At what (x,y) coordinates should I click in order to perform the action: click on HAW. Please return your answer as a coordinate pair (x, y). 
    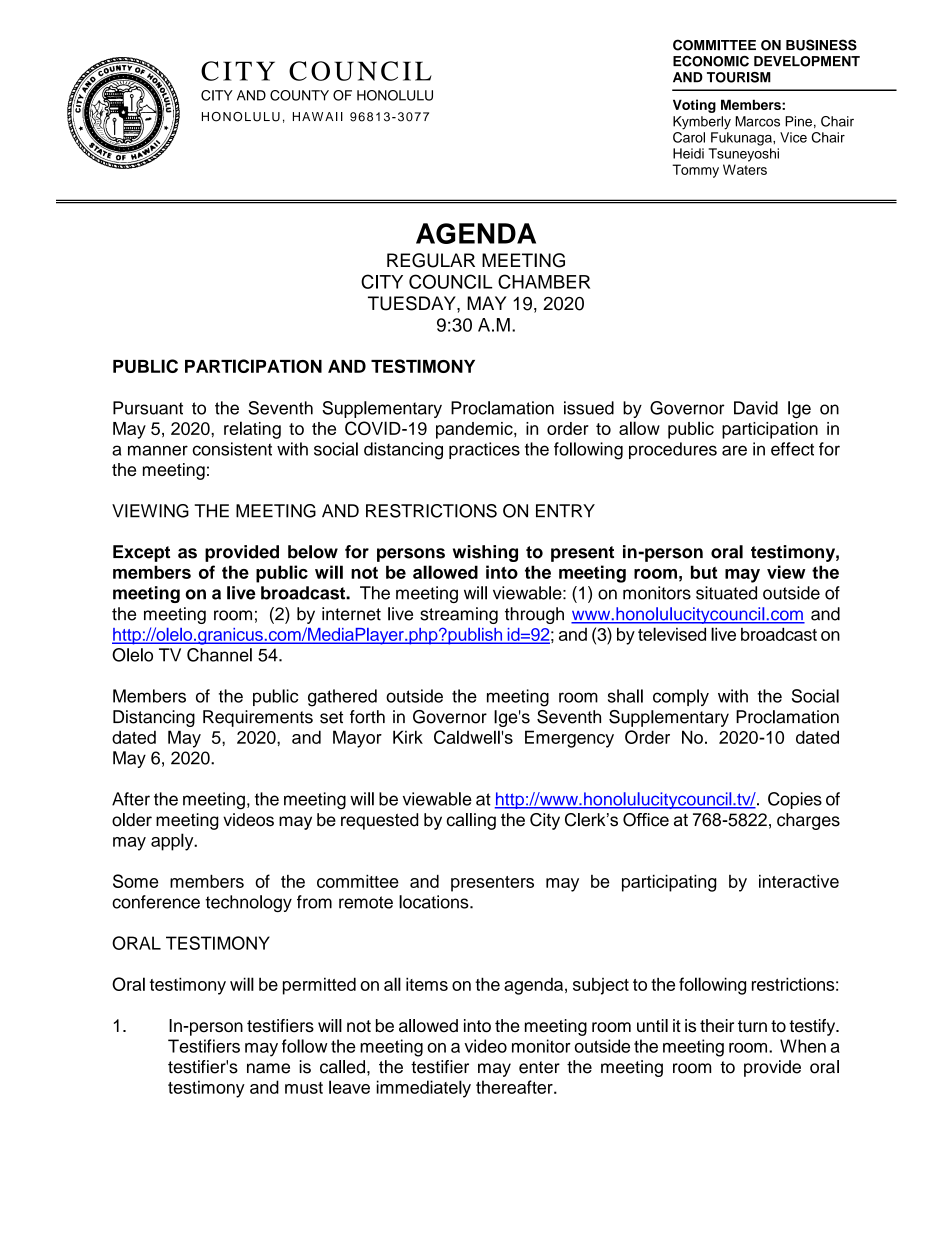
    Looking at the image, I should click on (309, 116).
